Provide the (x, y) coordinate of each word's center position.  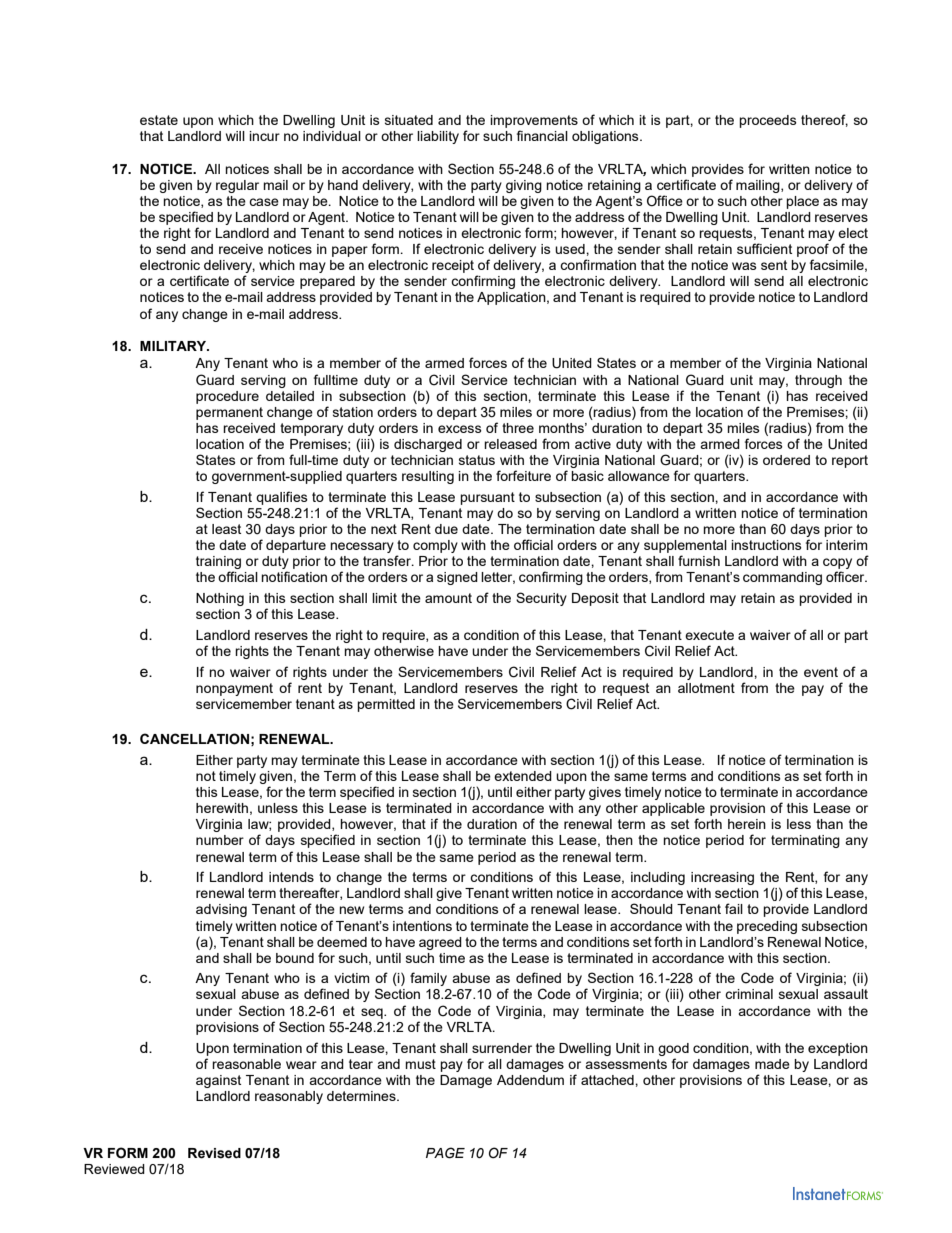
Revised (214, 1153)
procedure (227, 397)
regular (237, 186)
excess (460, 429)
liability (438, 137)
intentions (422, 926)
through (818, 381)
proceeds (768, 121)
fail (734, 908)
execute (709, 635)
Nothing (220, 599)
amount (448, 598)
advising (221, 910)
